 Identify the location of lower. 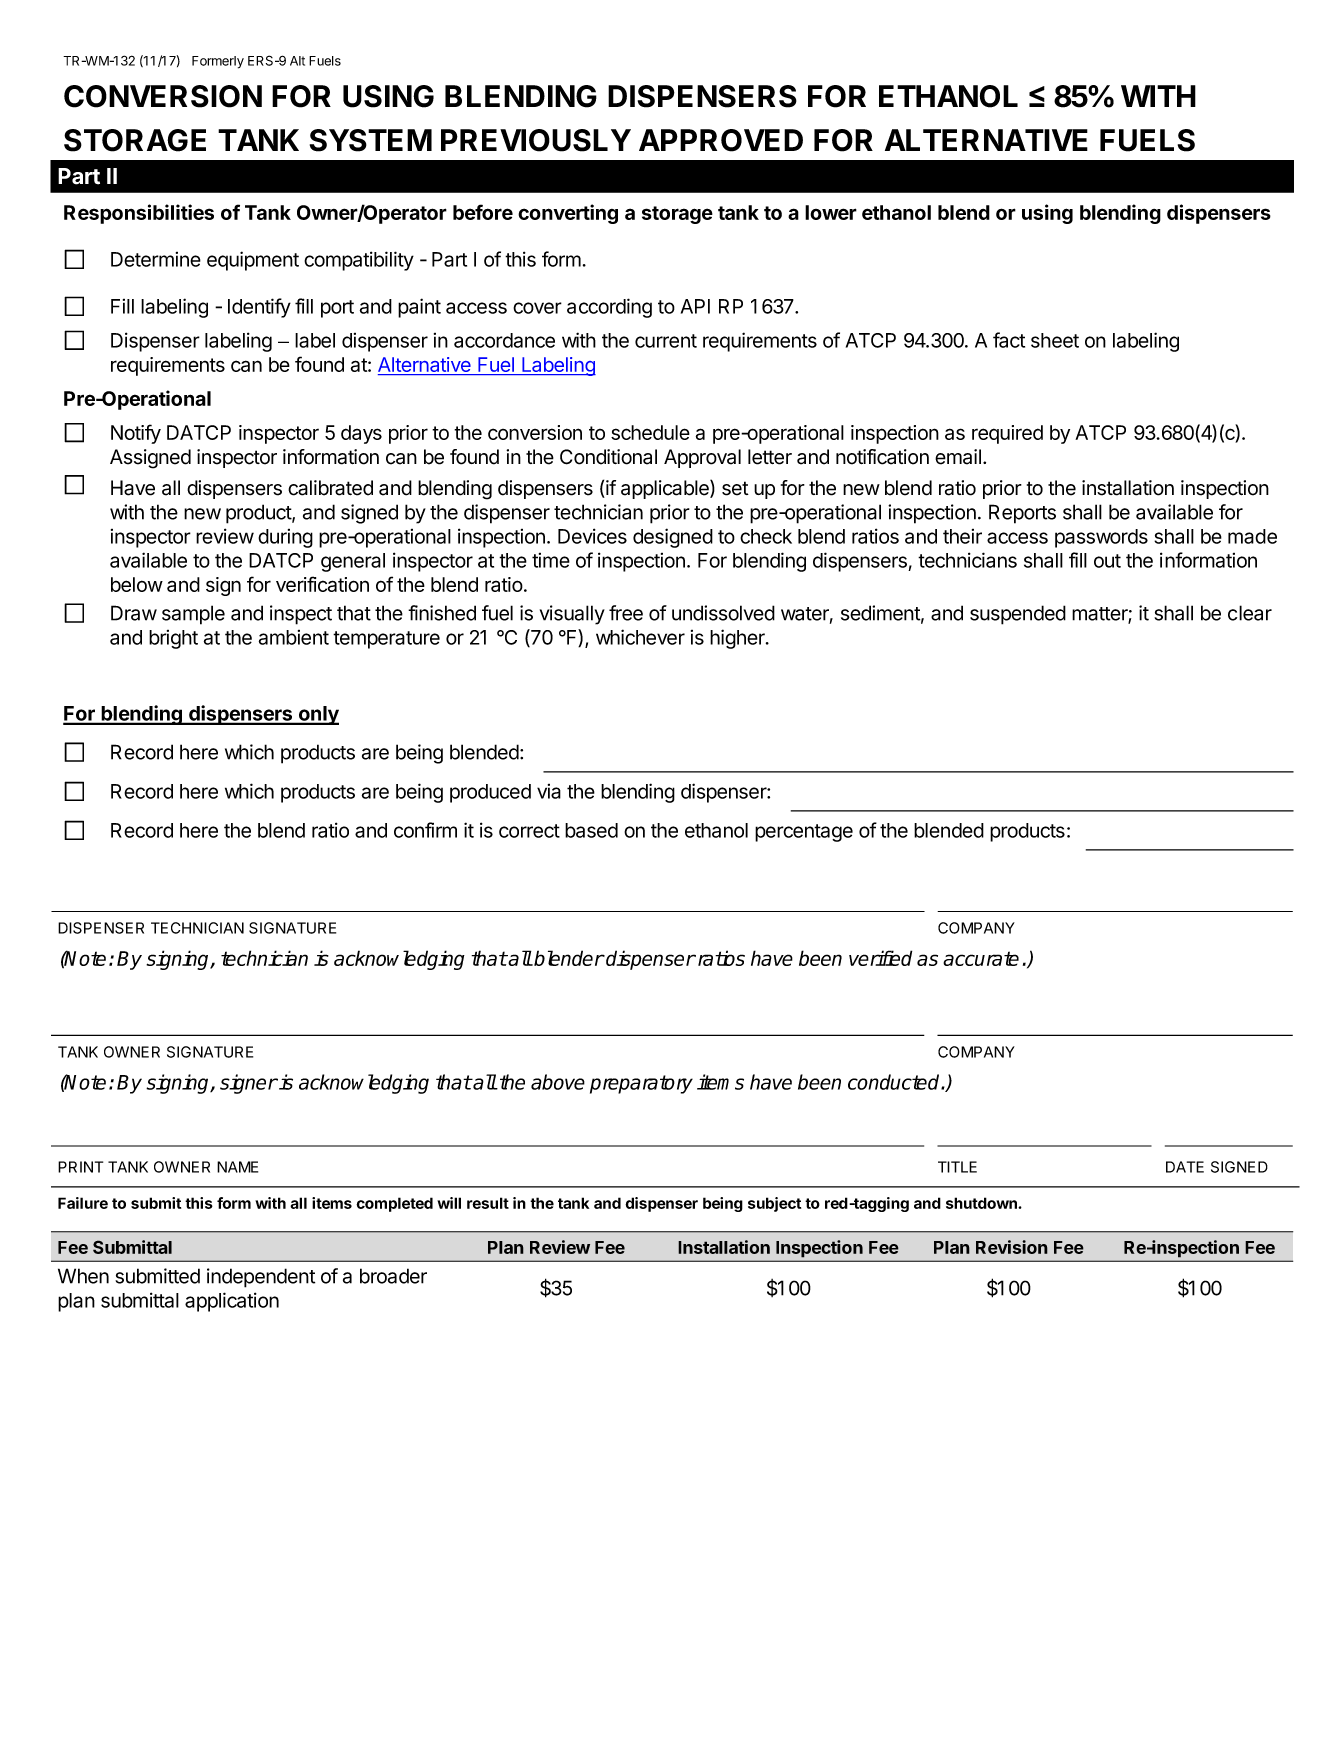
(831, 212).
